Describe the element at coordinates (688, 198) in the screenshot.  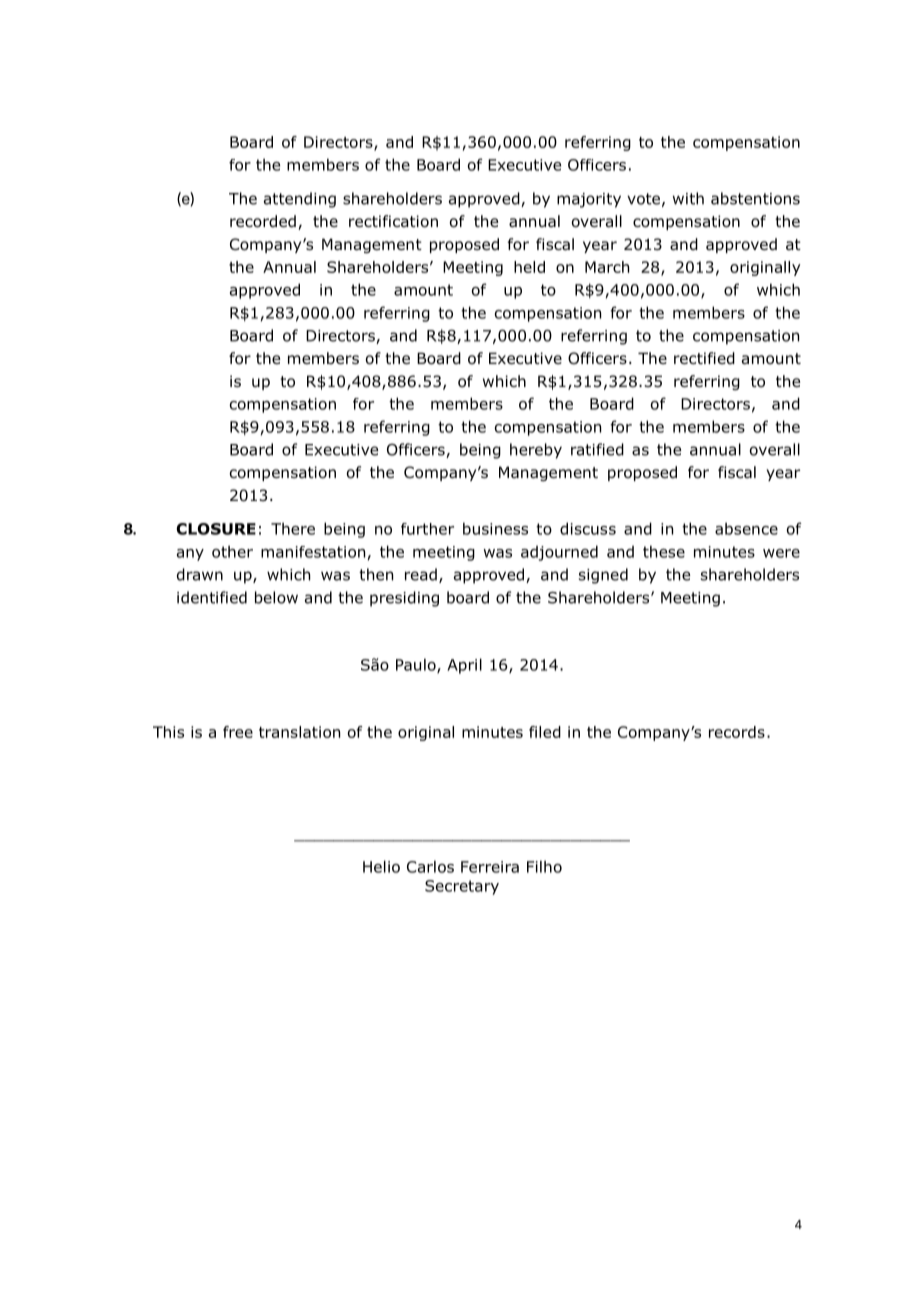
I see `with` at that location.
